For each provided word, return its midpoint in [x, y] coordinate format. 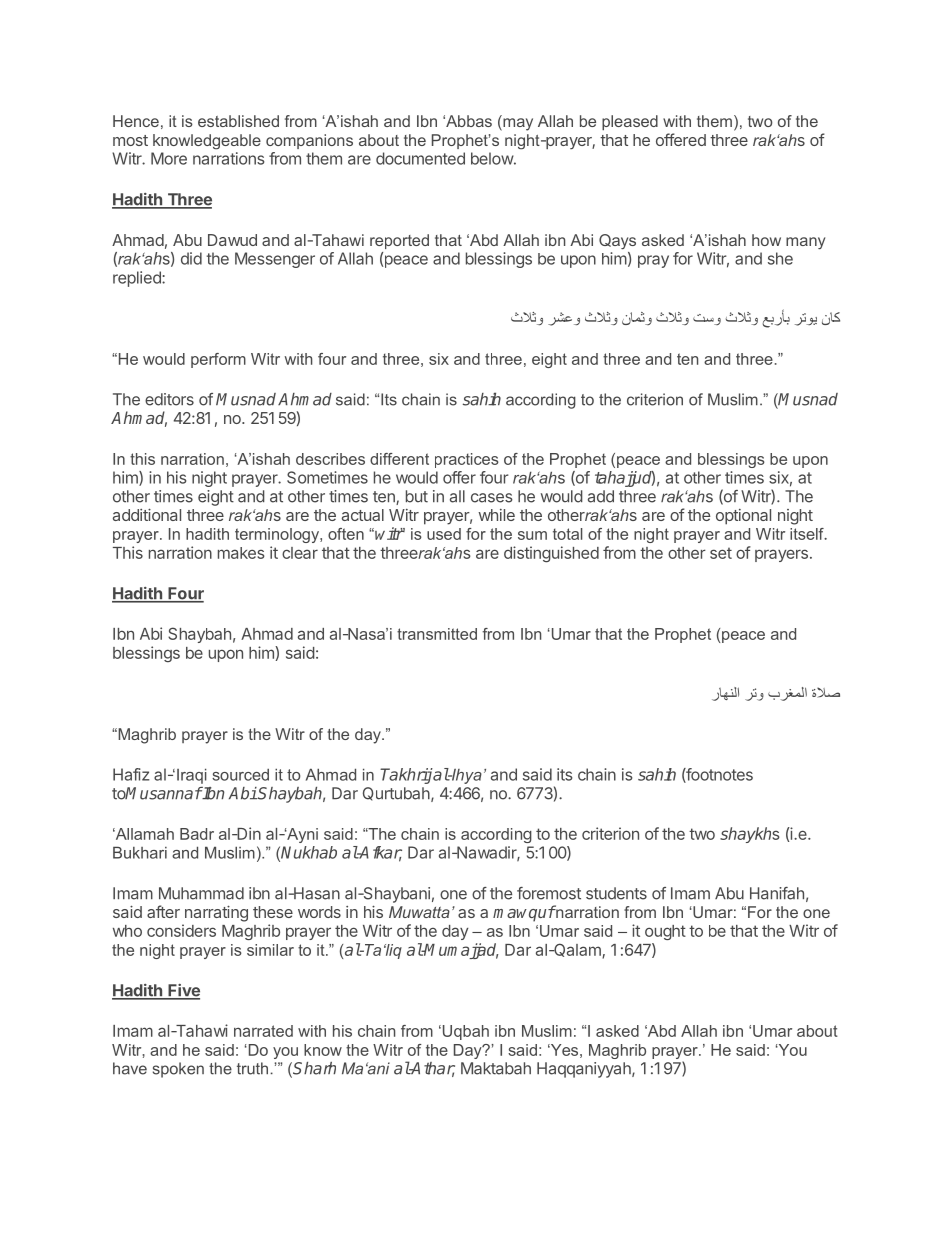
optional [743, 517]
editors [169, 399]
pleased [630, 123]
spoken [178, 1070]
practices [467, 460]
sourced [240, 775]
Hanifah [777, 893]
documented [420, 158]
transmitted [437, 634]
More [169, 158]
